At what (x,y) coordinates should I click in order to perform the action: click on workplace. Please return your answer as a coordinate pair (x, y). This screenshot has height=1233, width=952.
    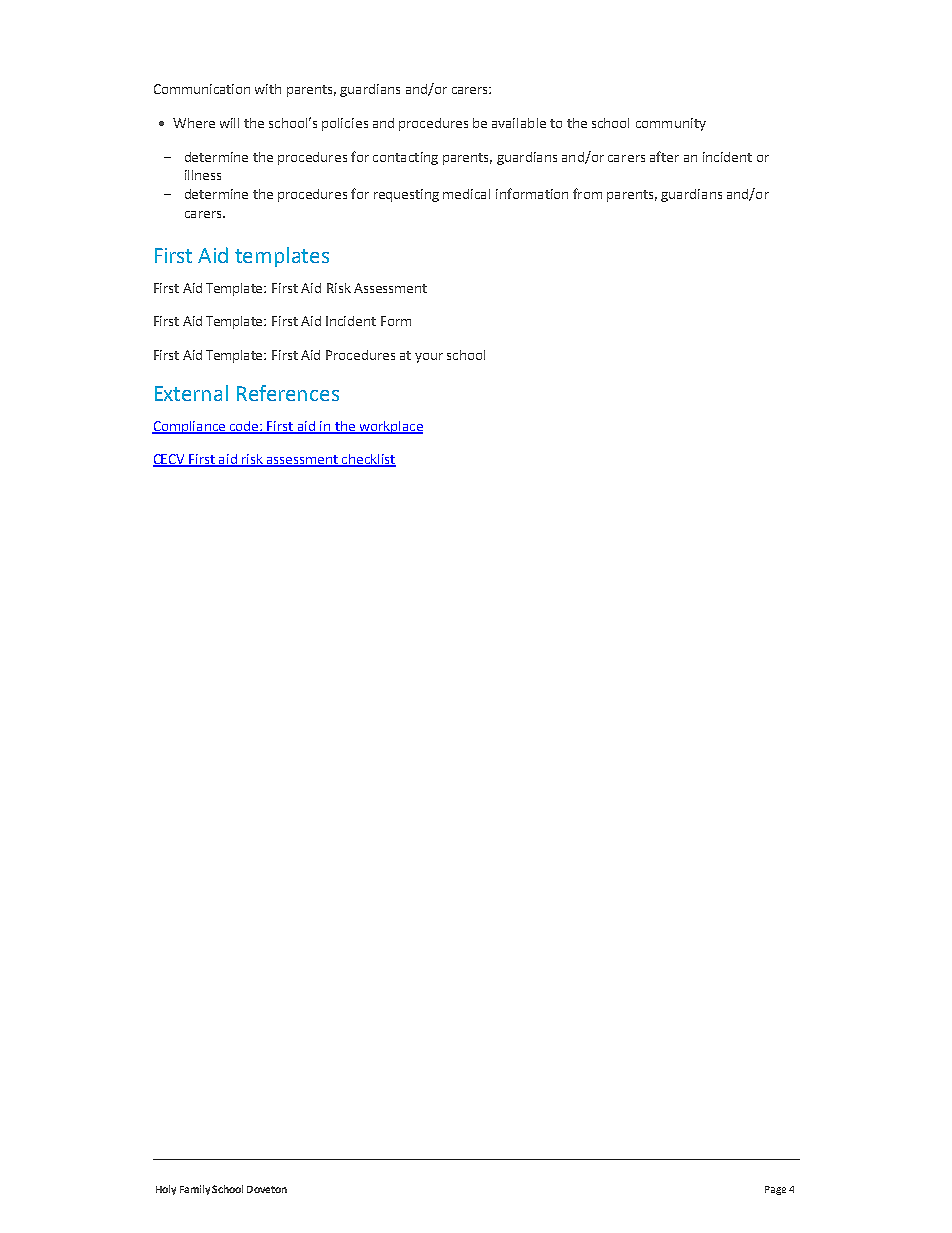
    Looking at the image, I should click on (390, 427).
